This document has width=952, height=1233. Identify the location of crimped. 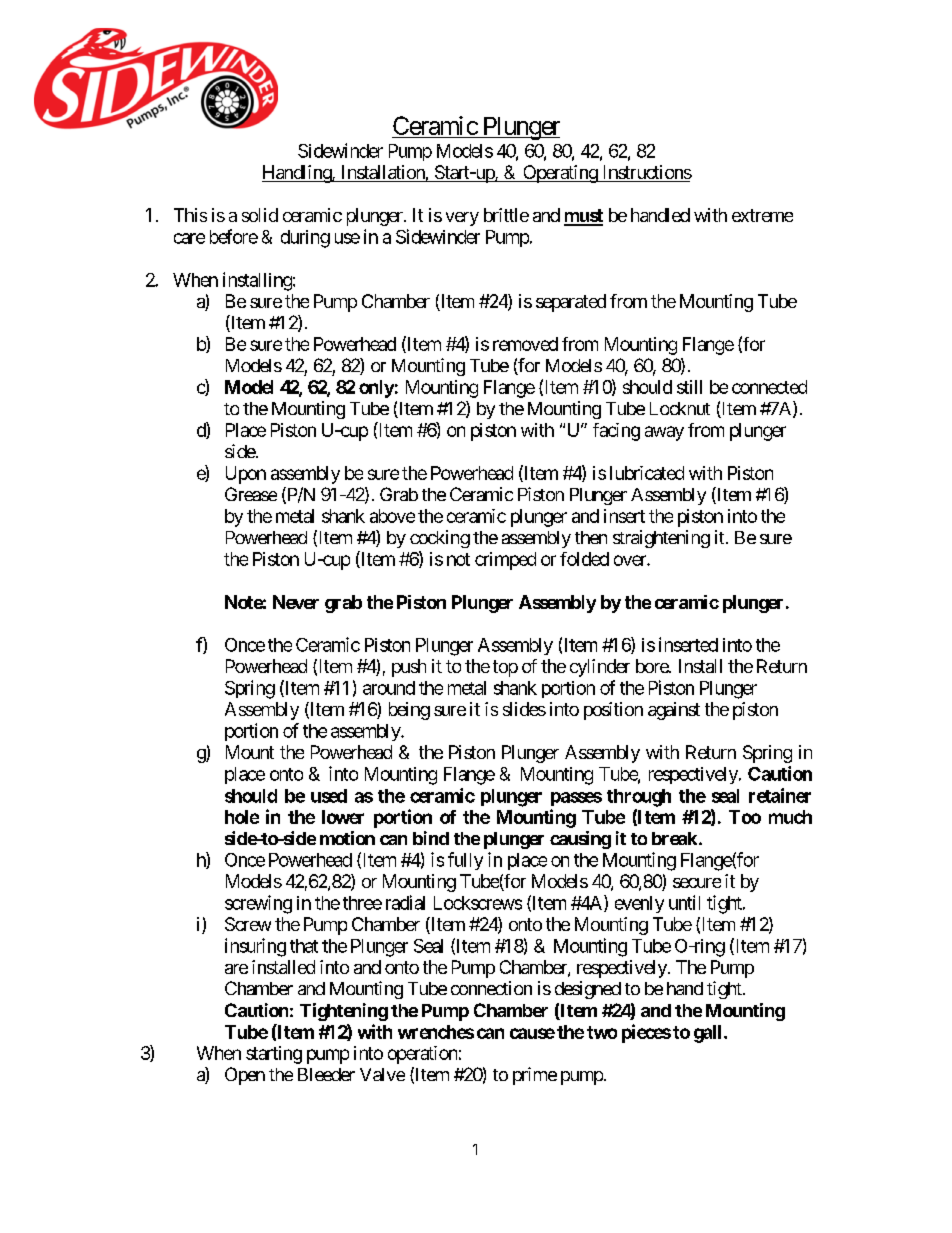
(505, 561).
